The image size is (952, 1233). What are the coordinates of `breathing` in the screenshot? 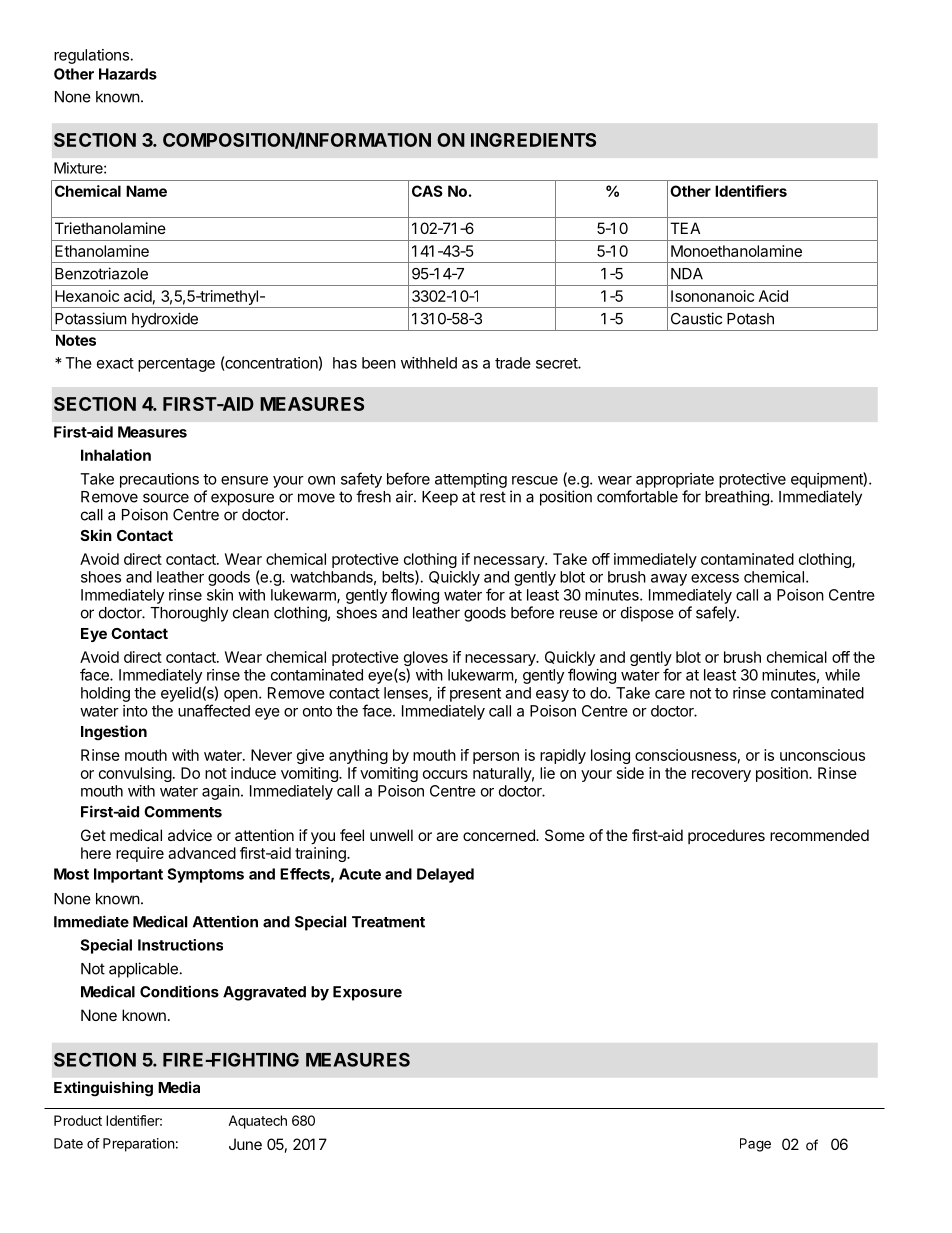 It's located at (737, 498).
